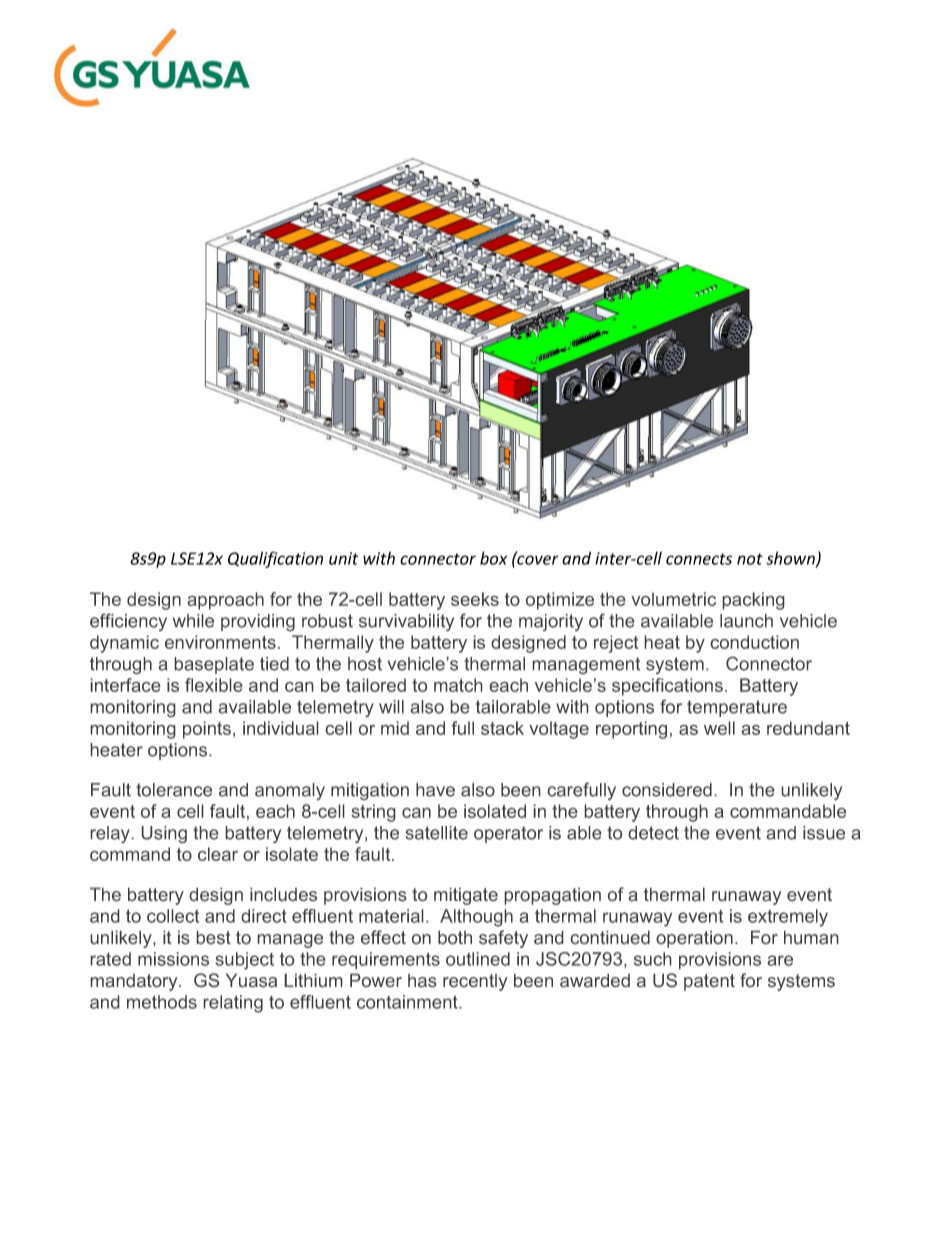 The height and width of the document is (1233, 952). I want to click on tolerance, so click(174, 790).
